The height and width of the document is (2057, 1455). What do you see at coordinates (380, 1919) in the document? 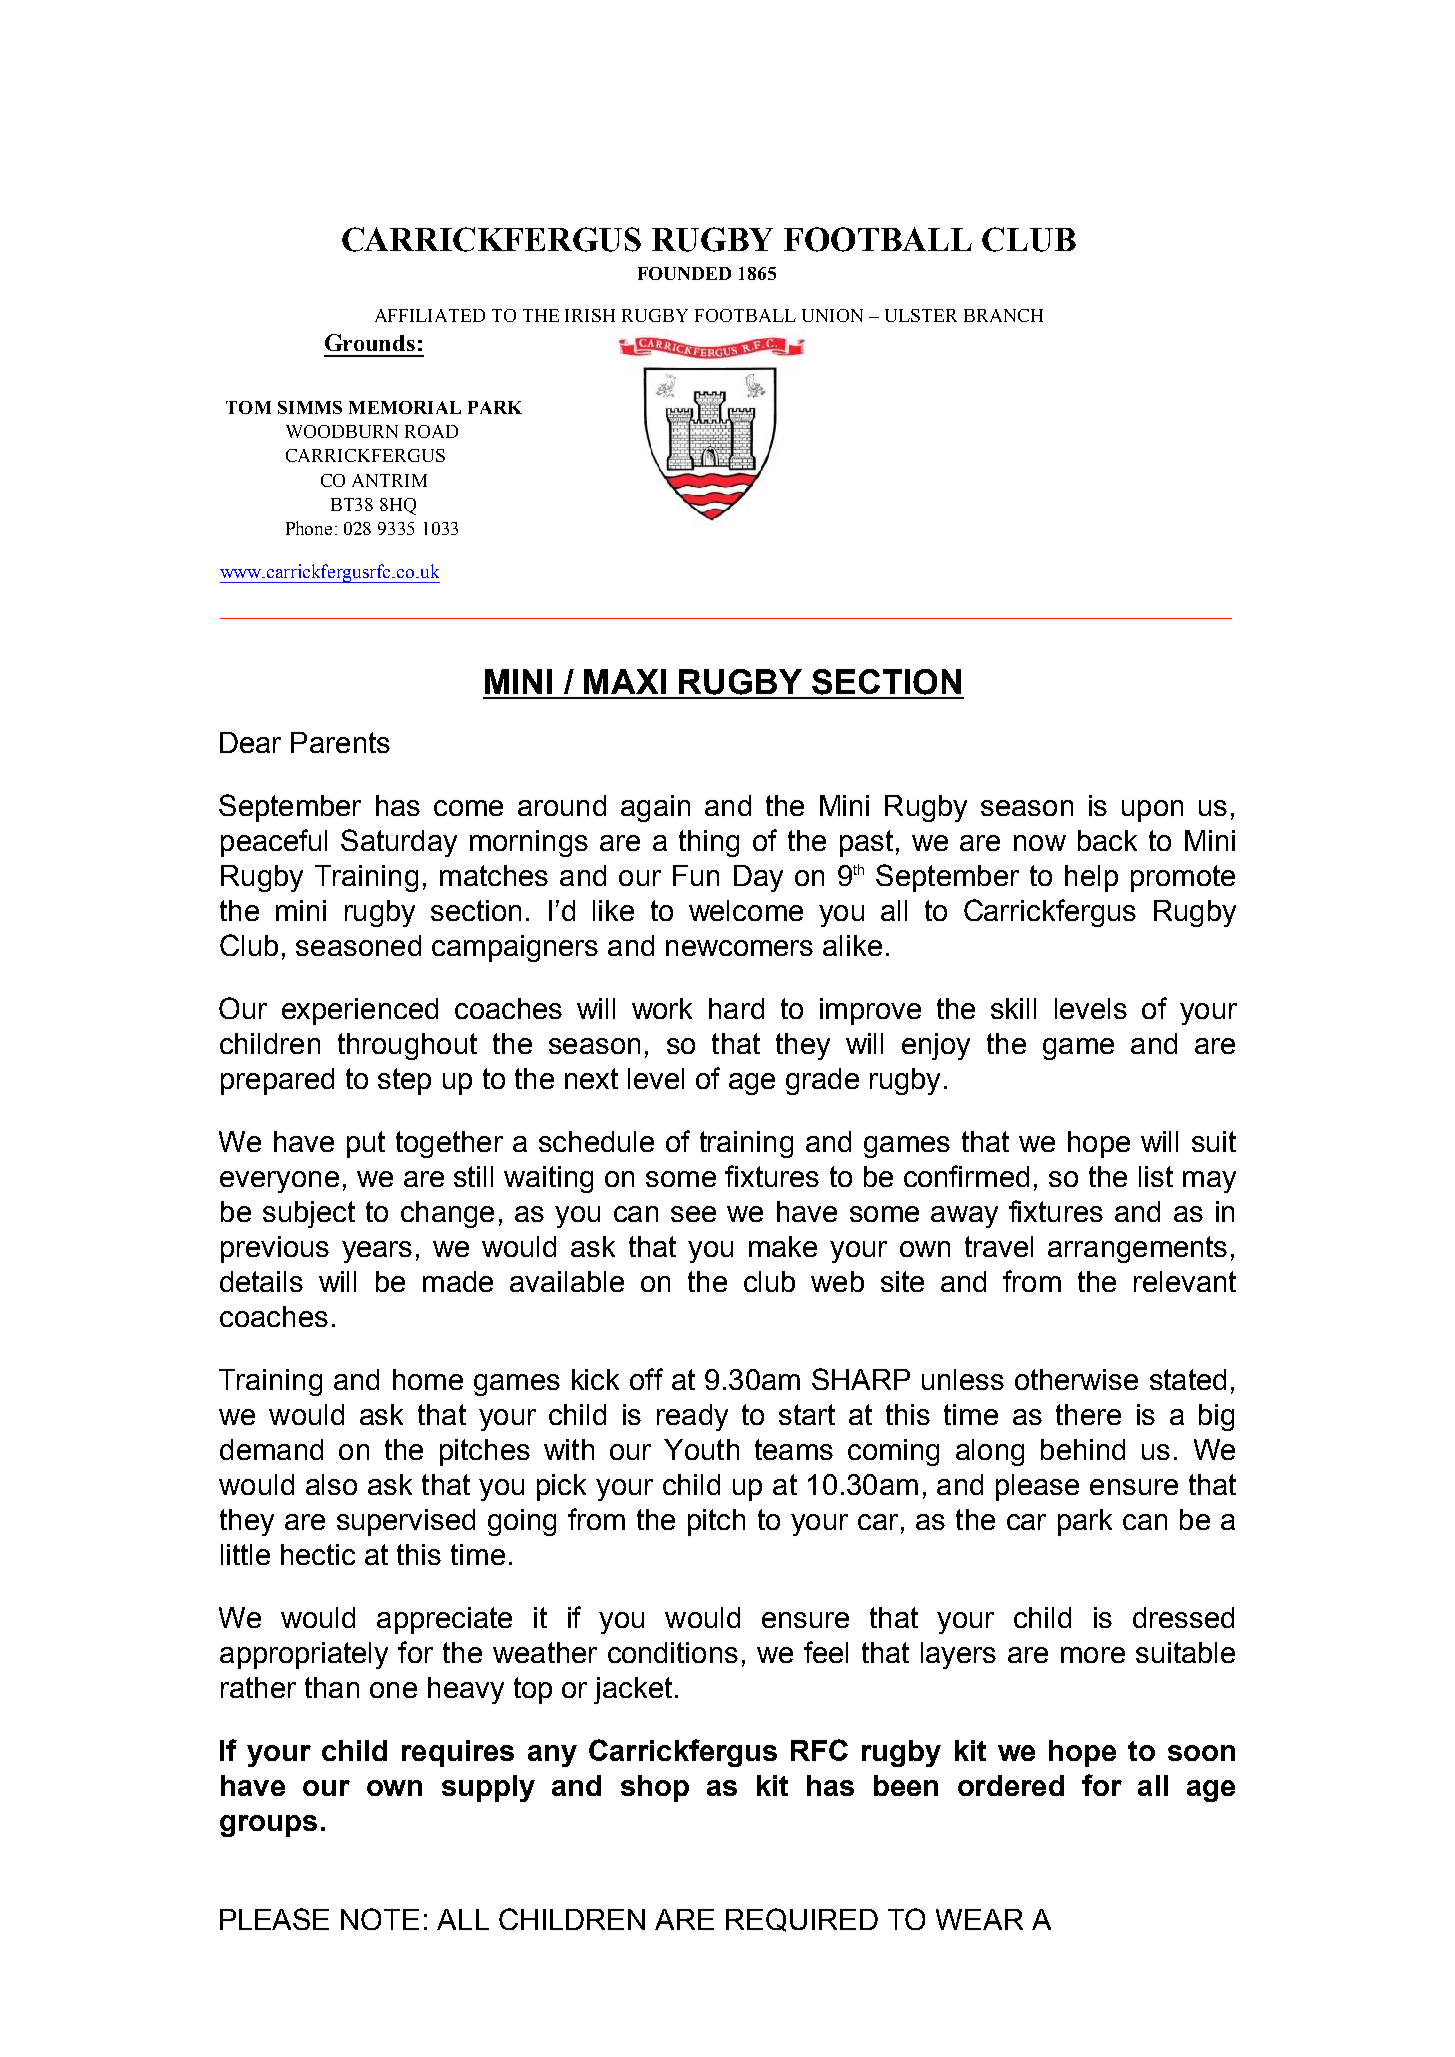
I see `NOTE` at bounding box center [380, 1919].
